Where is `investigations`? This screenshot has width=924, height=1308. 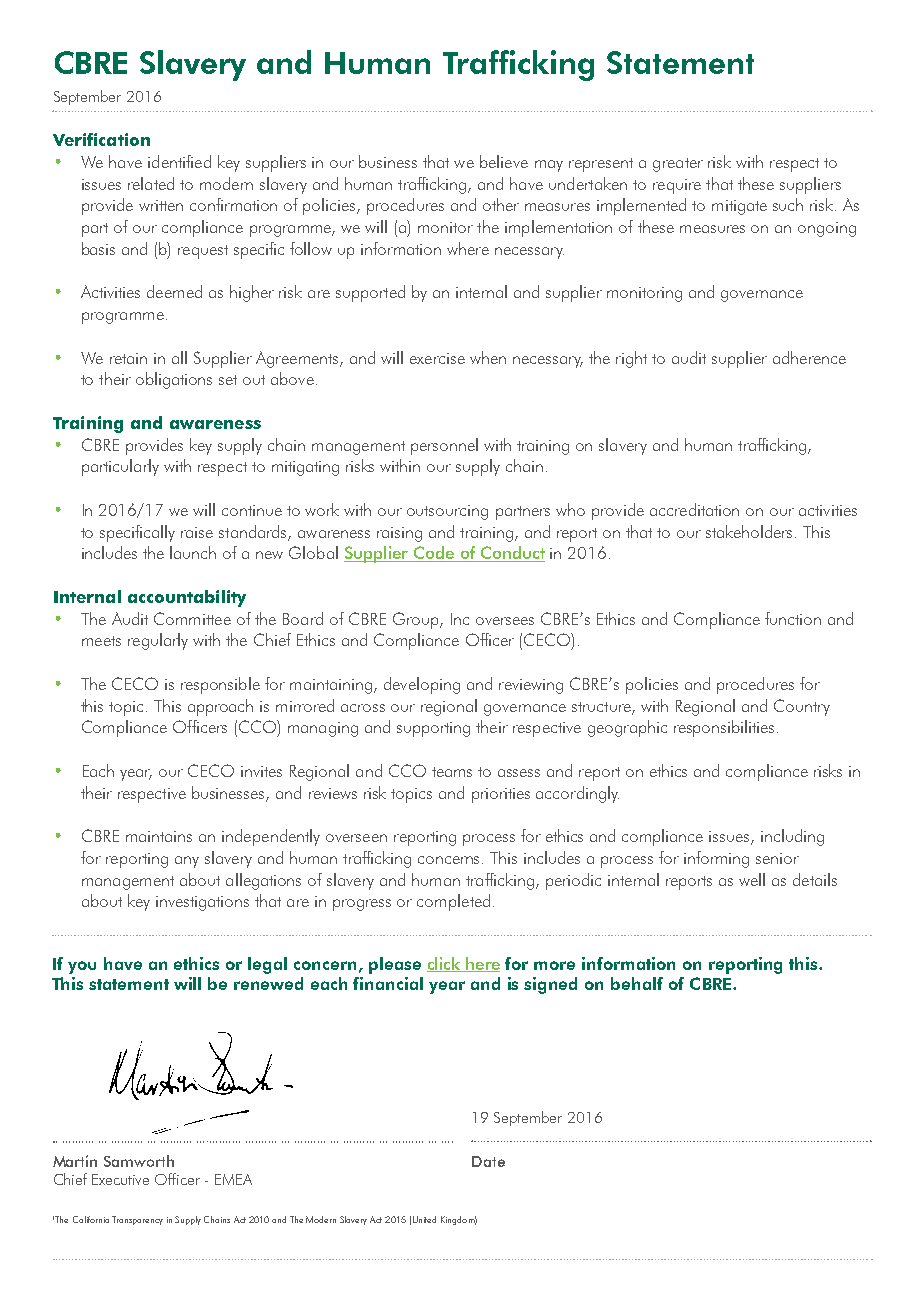
investigations is located at coordinates (202, 903).
